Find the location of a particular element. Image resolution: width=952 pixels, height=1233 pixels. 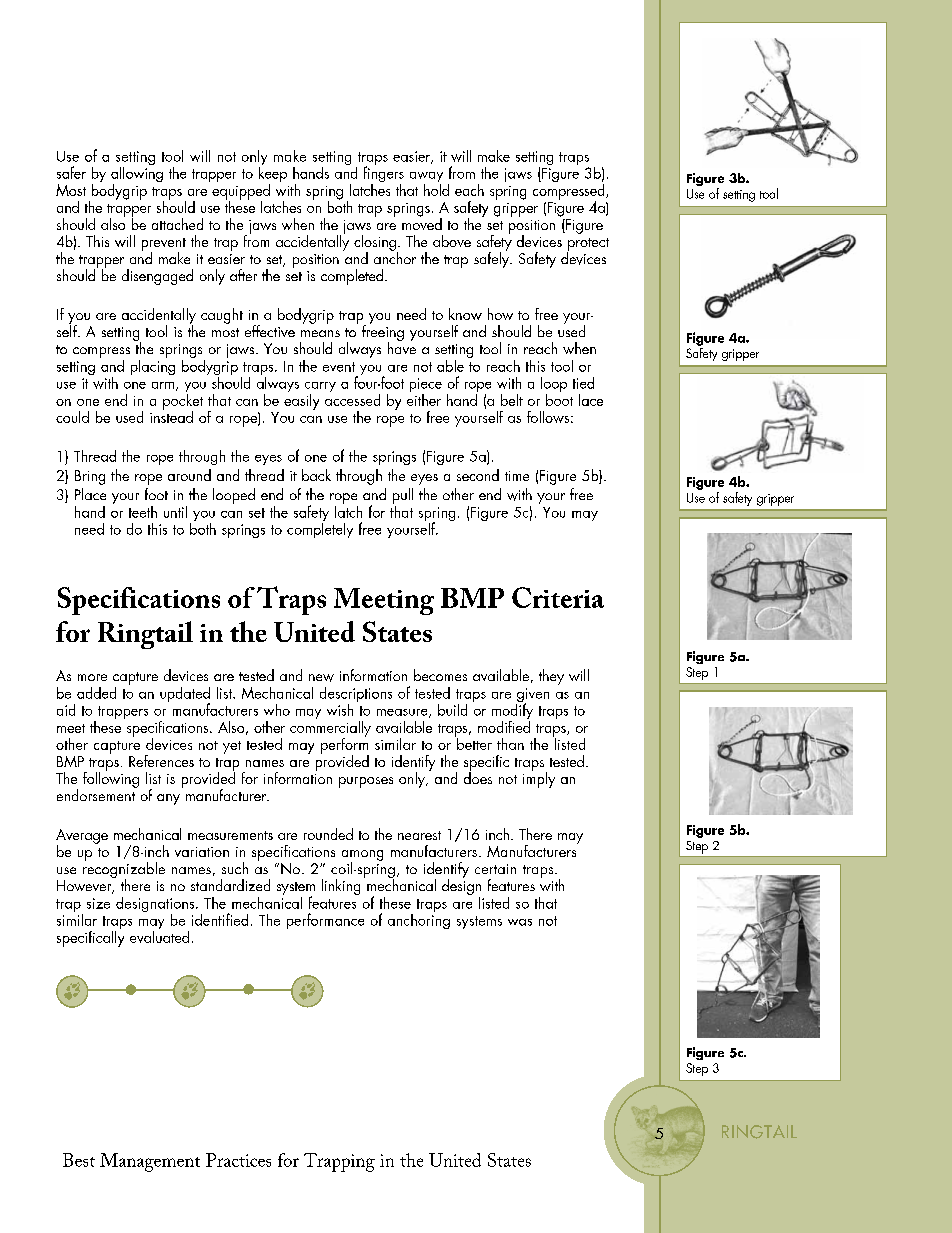

Criteria is located at coordinates (558, 597).
